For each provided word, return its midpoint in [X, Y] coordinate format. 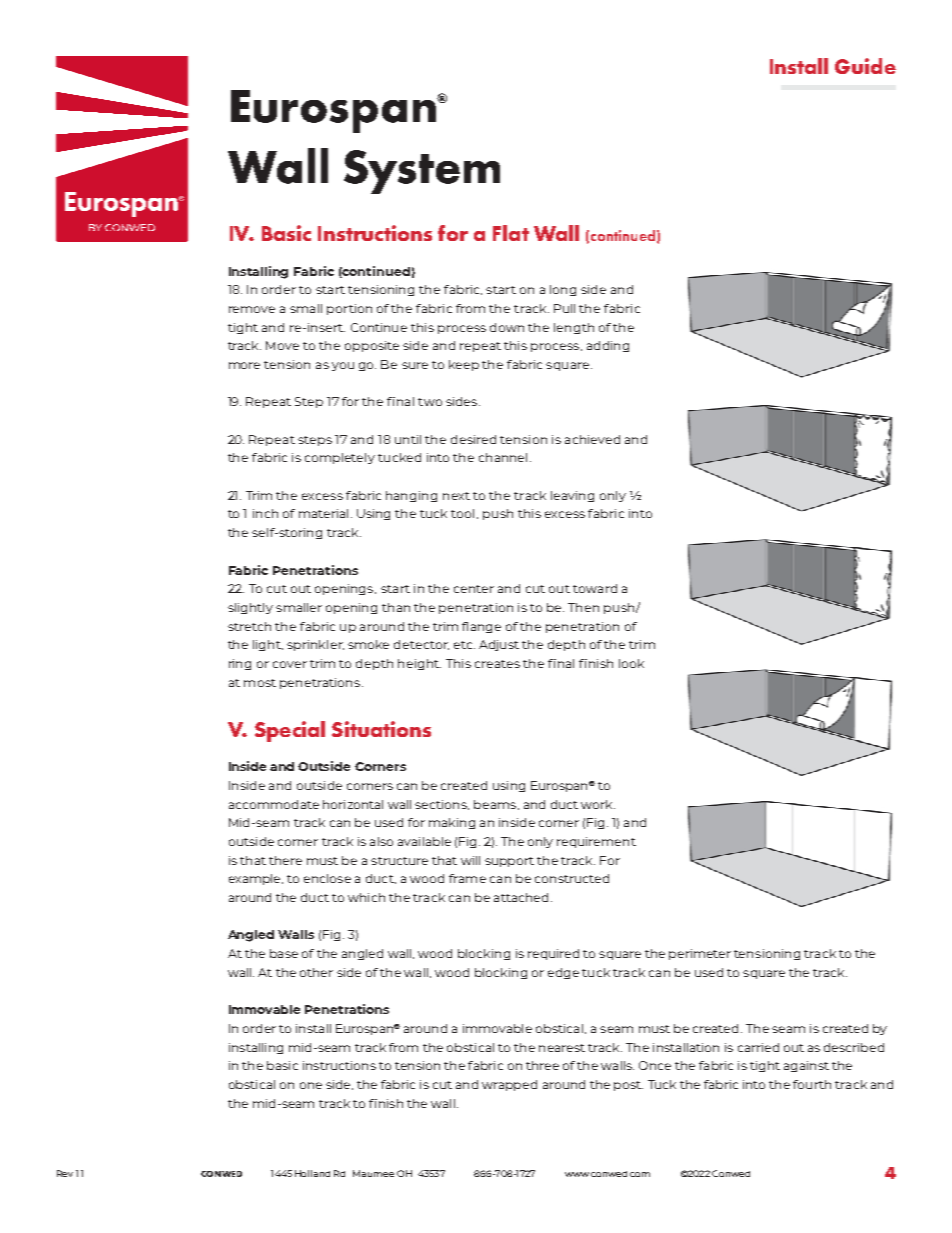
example [256, 879]
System [422, 172]
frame [467, 878]
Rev [65, 1173]
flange [481, 627]
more [244, 365]
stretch [249, 626]
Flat [511, 233]
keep [464, 365]
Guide [865, 66]
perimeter [700, 954]
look [631, 663]
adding [608, 346]
